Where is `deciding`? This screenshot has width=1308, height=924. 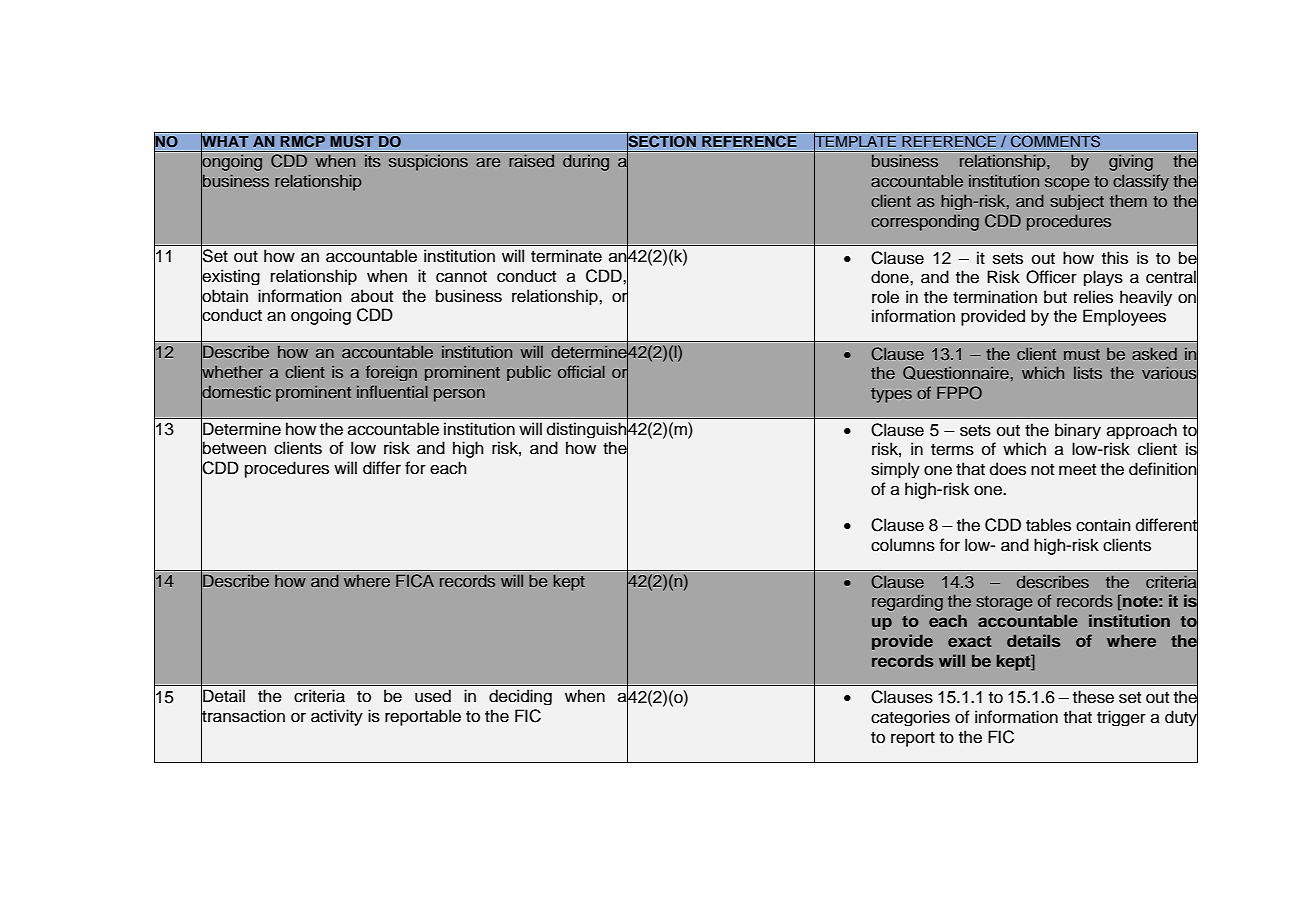
deciding is located at coordinates (520, 697).
